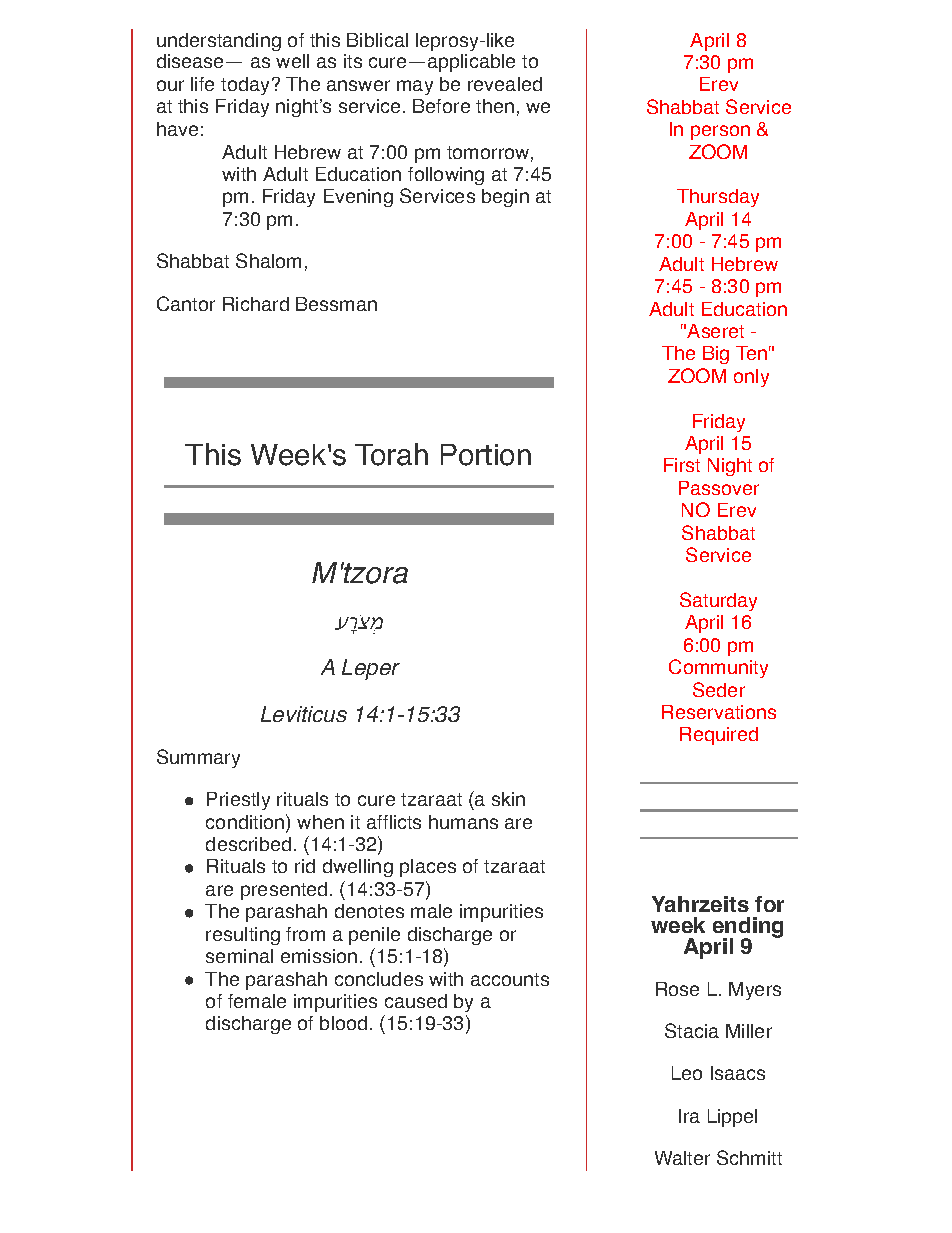 The width and height of the page is (952, 1233). I want to click on humans, so click(463, 822).
